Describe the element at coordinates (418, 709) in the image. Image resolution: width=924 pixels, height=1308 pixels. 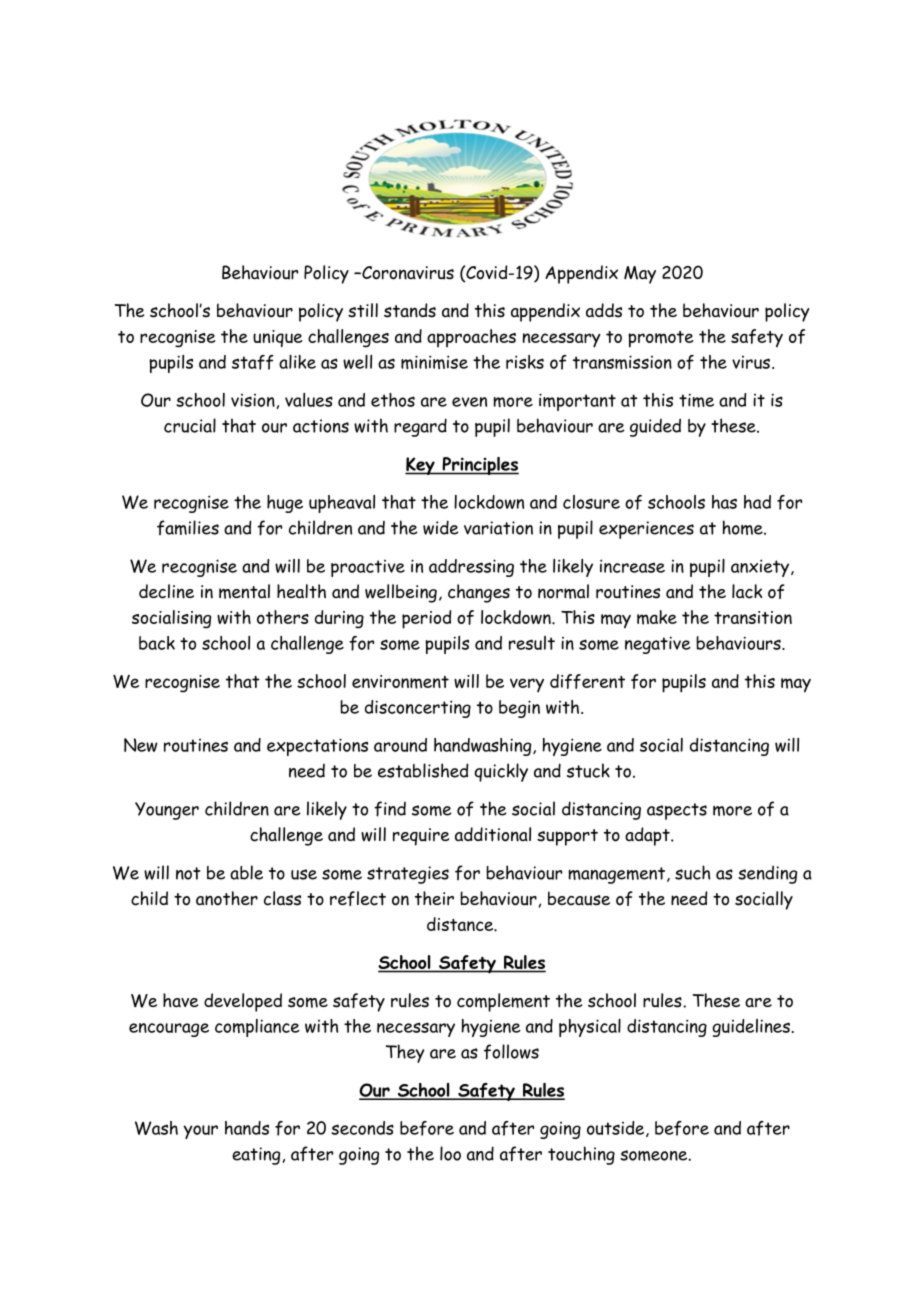
I see `disconcerting` at that location.
